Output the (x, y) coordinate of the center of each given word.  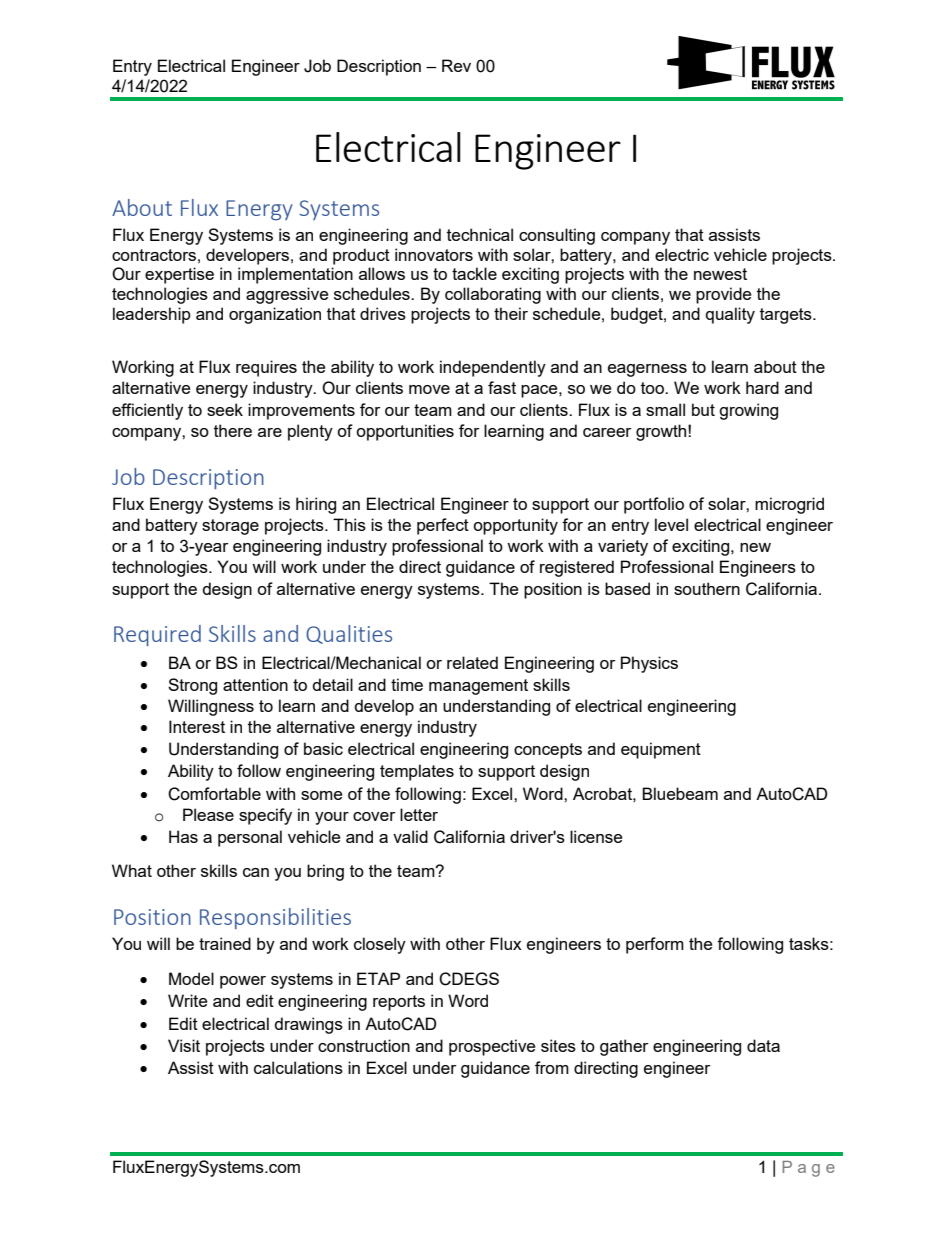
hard (762, 387)
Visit (184, 1045)
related (472, 662)
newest (720, 274)
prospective (492, 1047)
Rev (456, 65)
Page (808, 1169)
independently (493, 368)
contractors (154, 255)
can (256, 872)
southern (707, 588)
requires (266, 368)
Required (157, 635)
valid (410, 836)
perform (655, 945)
